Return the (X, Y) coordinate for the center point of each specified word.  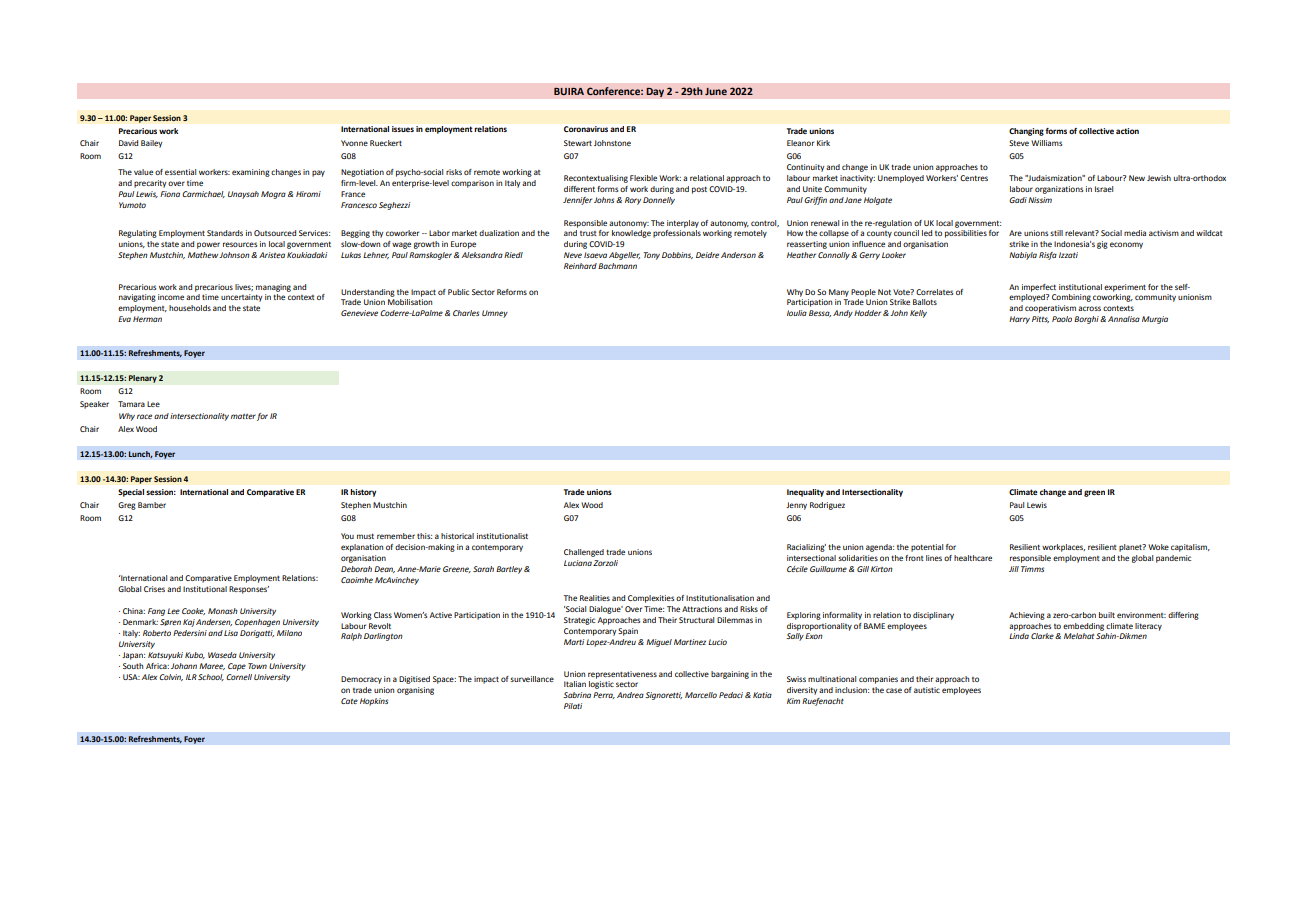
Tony (652, 256)
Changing (1026, 132)
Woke (1158, 547)
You (347, 536)
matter (243, 416)
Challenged (584, 553)
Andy (843, 314)
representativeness (622, 675)
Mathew (204, 255)
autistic (927, 690)
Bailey (151, 144)
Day (655, 92)
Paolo (1062, 319)
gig (1102, 245)
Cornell (239, 677)
